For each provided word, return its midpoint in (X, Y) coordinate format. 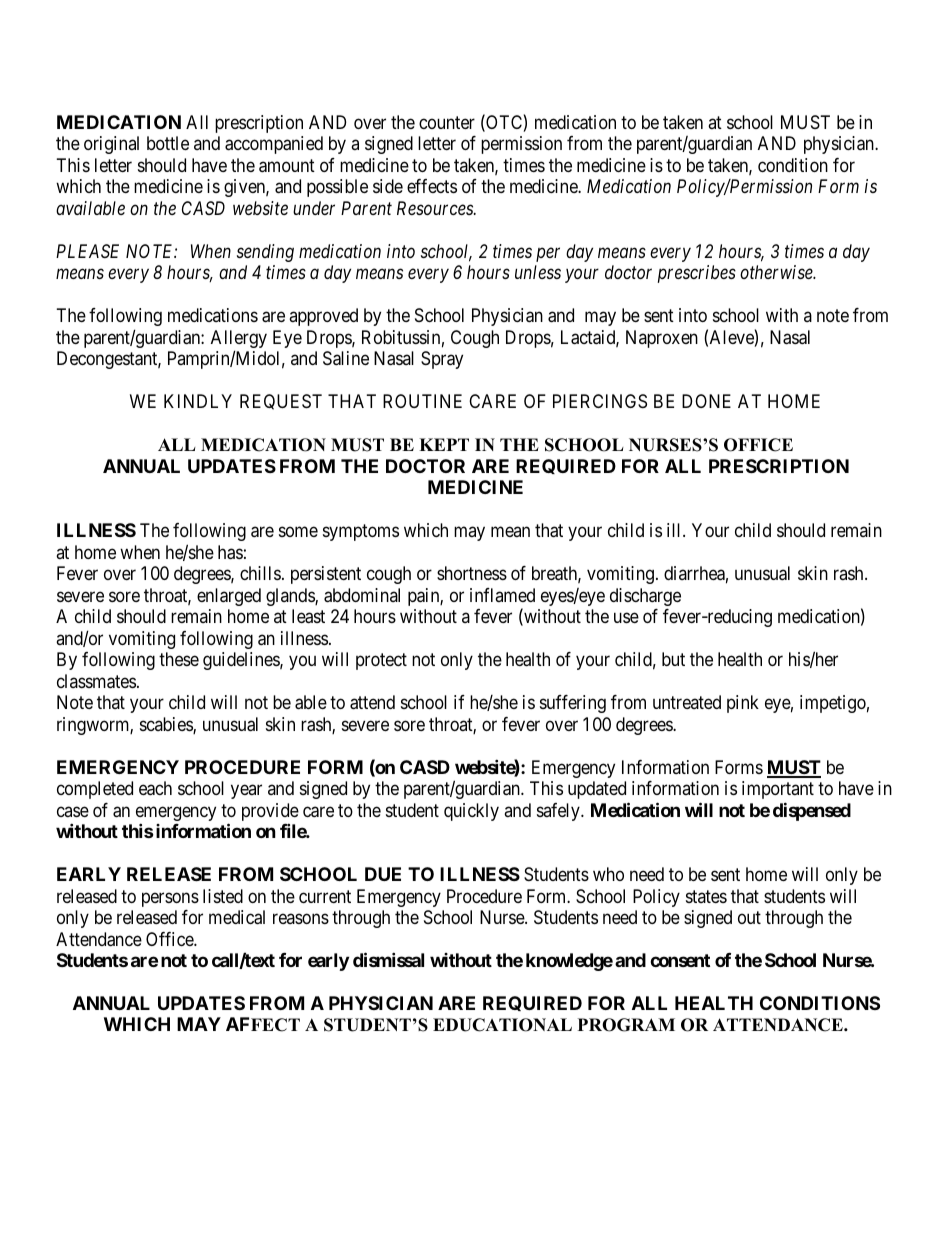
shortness (472, 573)
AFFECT (263, 1024)
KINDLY (198, 401)
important (778, 790)
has (230, 552)
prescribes (697, 274)
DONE (706, 401)
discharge (645, 597)
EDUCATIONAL (502, 1025)
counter (447, 122)
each (155, 788)
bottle (168, 143)
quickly (471, 812)
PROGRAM (626, 1025)
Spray (442, 360)
